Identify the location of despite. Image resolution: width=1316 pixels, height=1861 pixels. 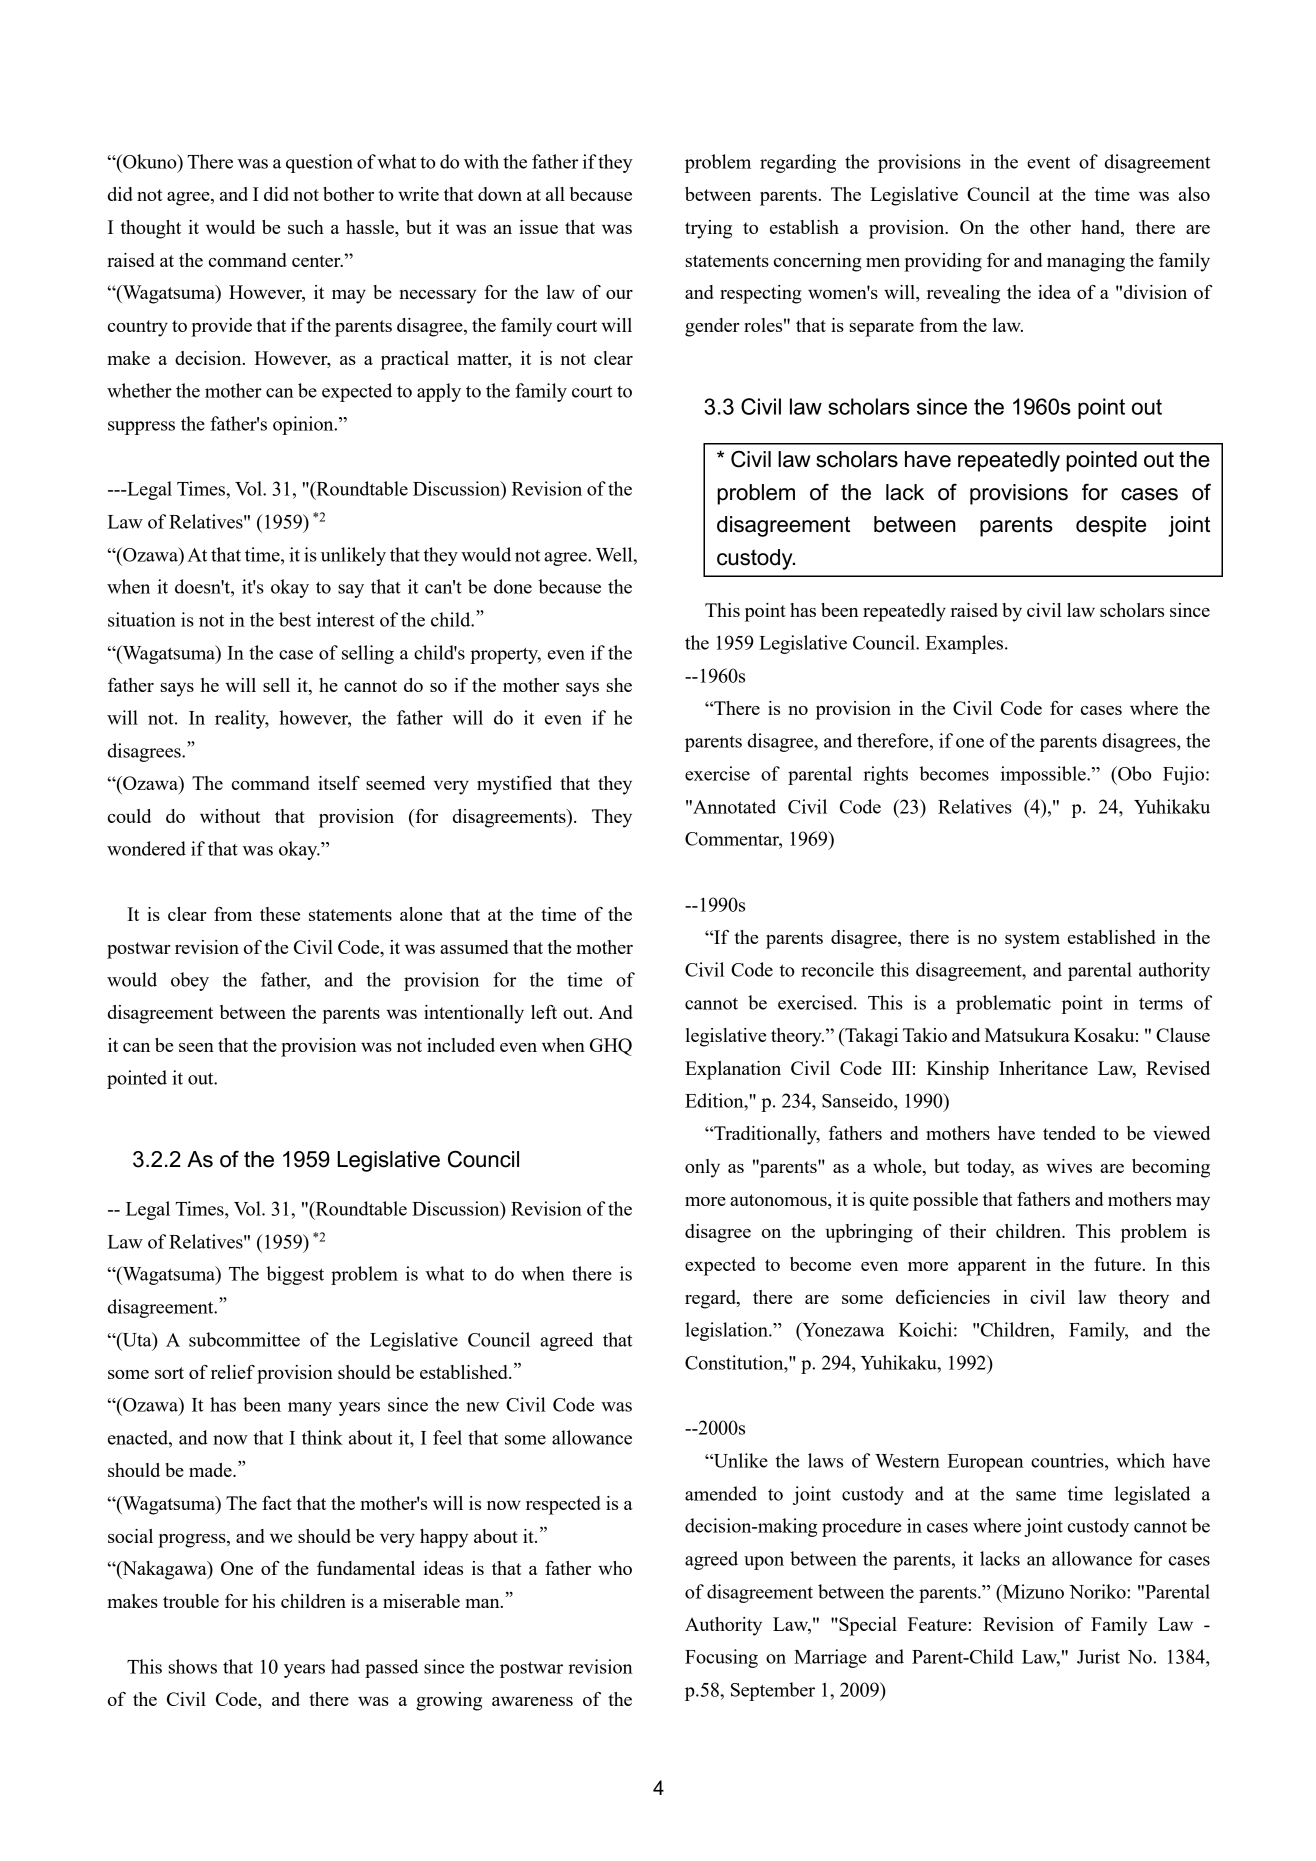
(1111, 526).
